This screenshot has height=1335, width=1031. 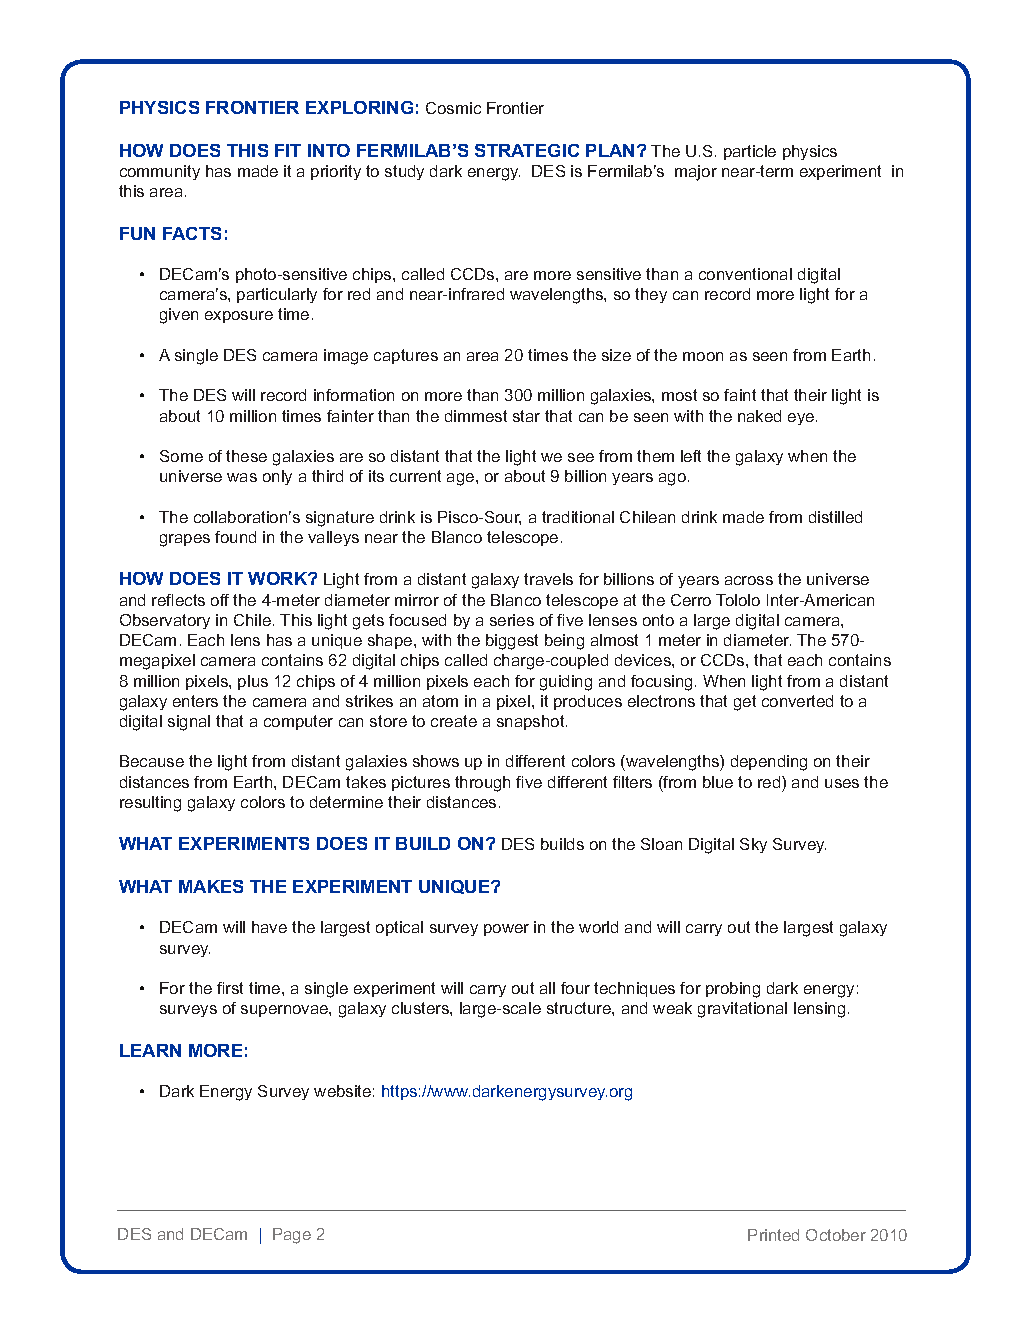 What do you see at coordinates (246, 456) in the screenshot?
I see `these` at bounding box center [246, 456].
